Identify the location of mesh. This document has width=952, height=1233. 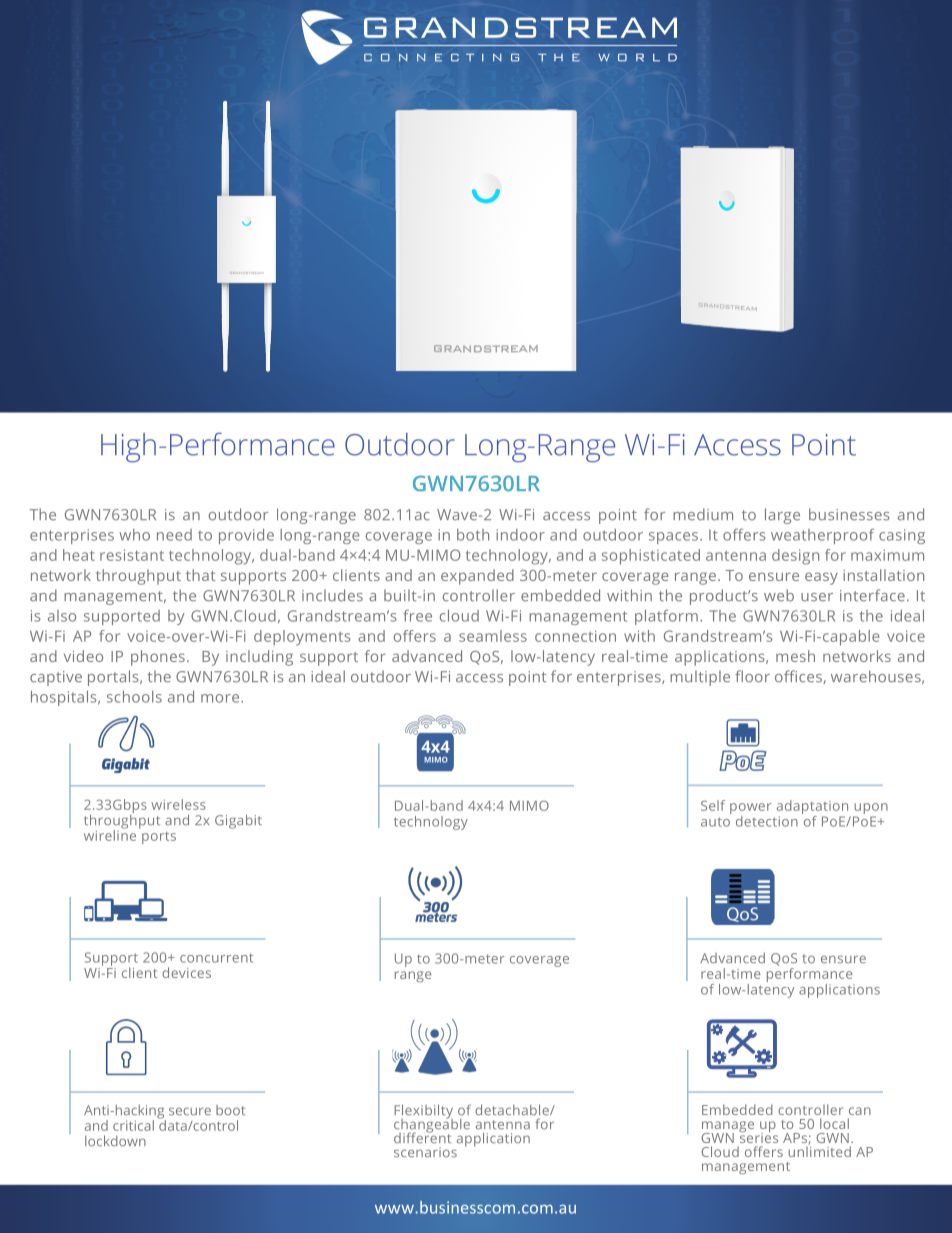
(795, 656).
